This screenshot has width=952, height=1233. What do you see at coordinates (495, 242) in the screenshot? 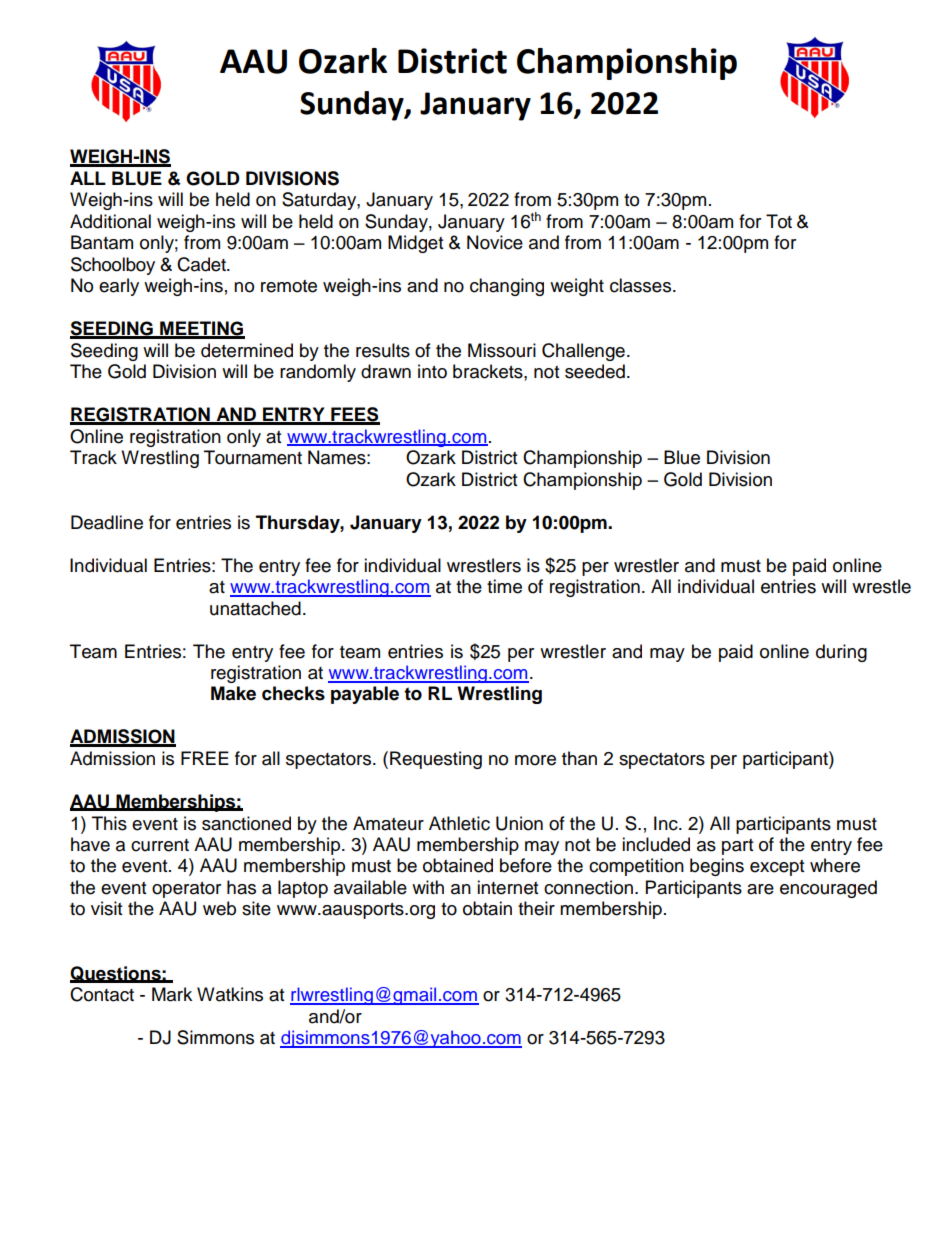
I see `Novice` at bounding box center [495, 242].
